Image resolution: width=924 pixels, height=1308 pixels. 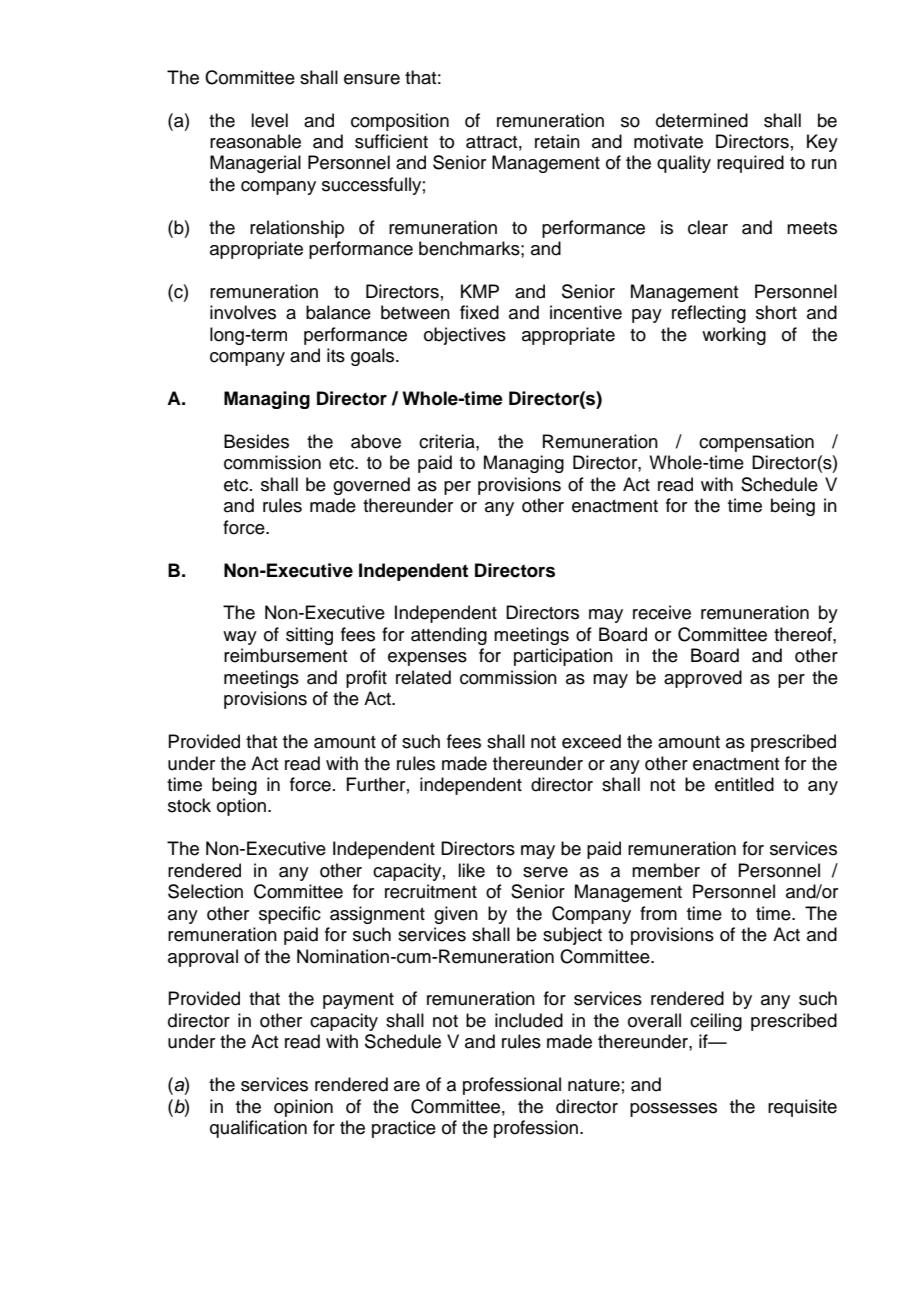 I want to click on nature, so click(x=594, y=1085).
